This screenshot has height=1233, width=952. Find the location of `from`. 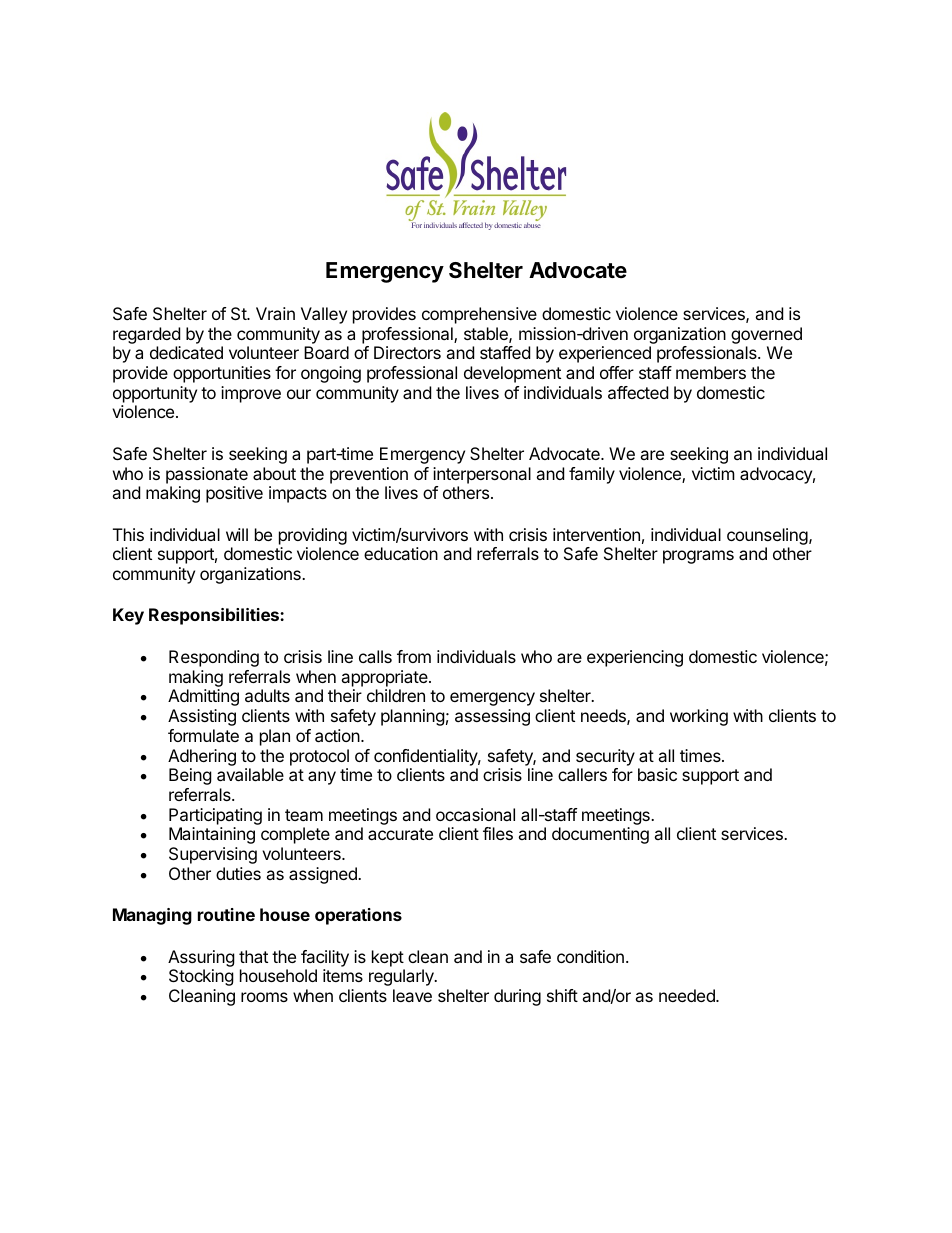

from is located at coordinates (414, 656).
